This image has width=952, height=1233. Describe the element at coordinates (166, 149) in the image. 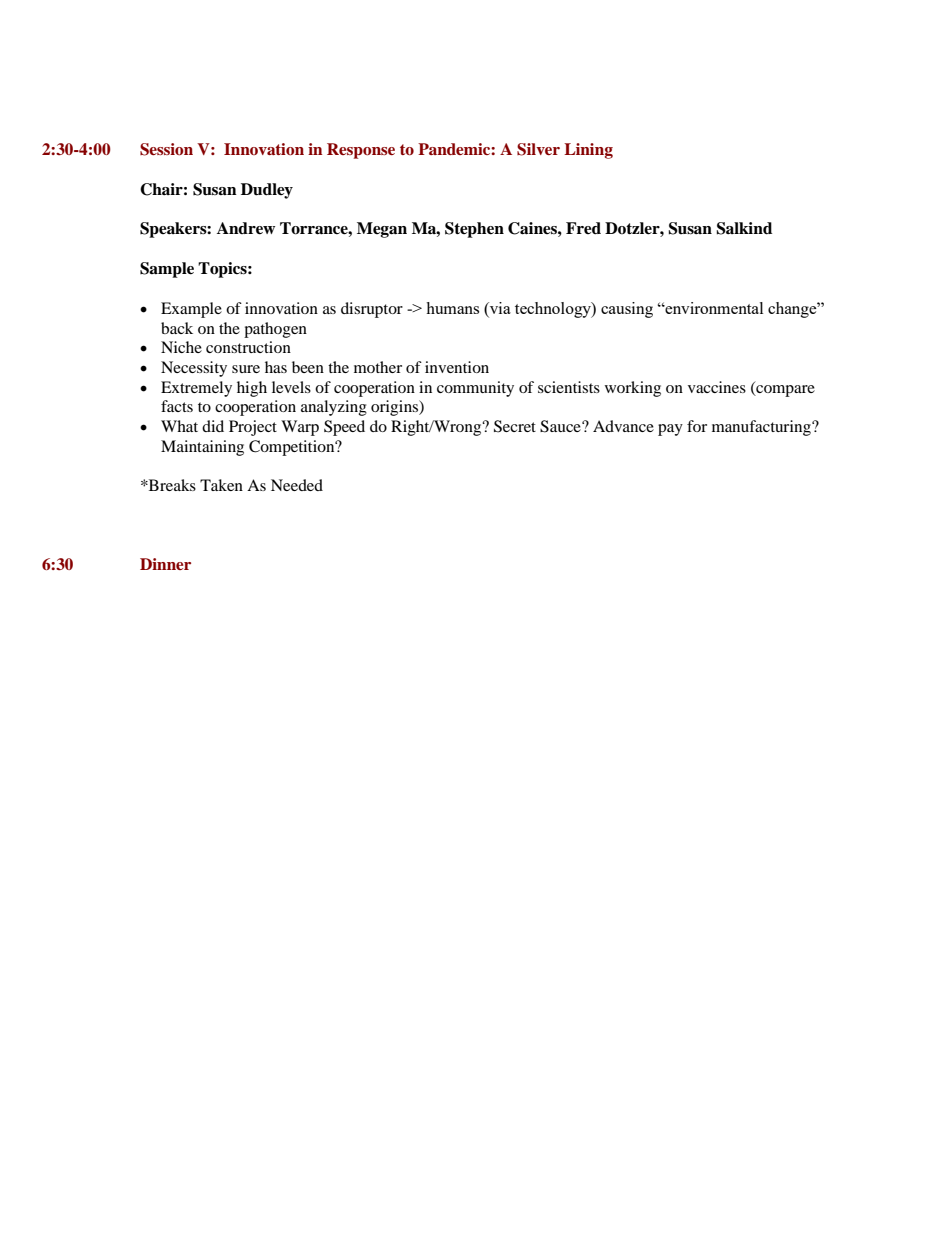

I see `Session` at that location.
